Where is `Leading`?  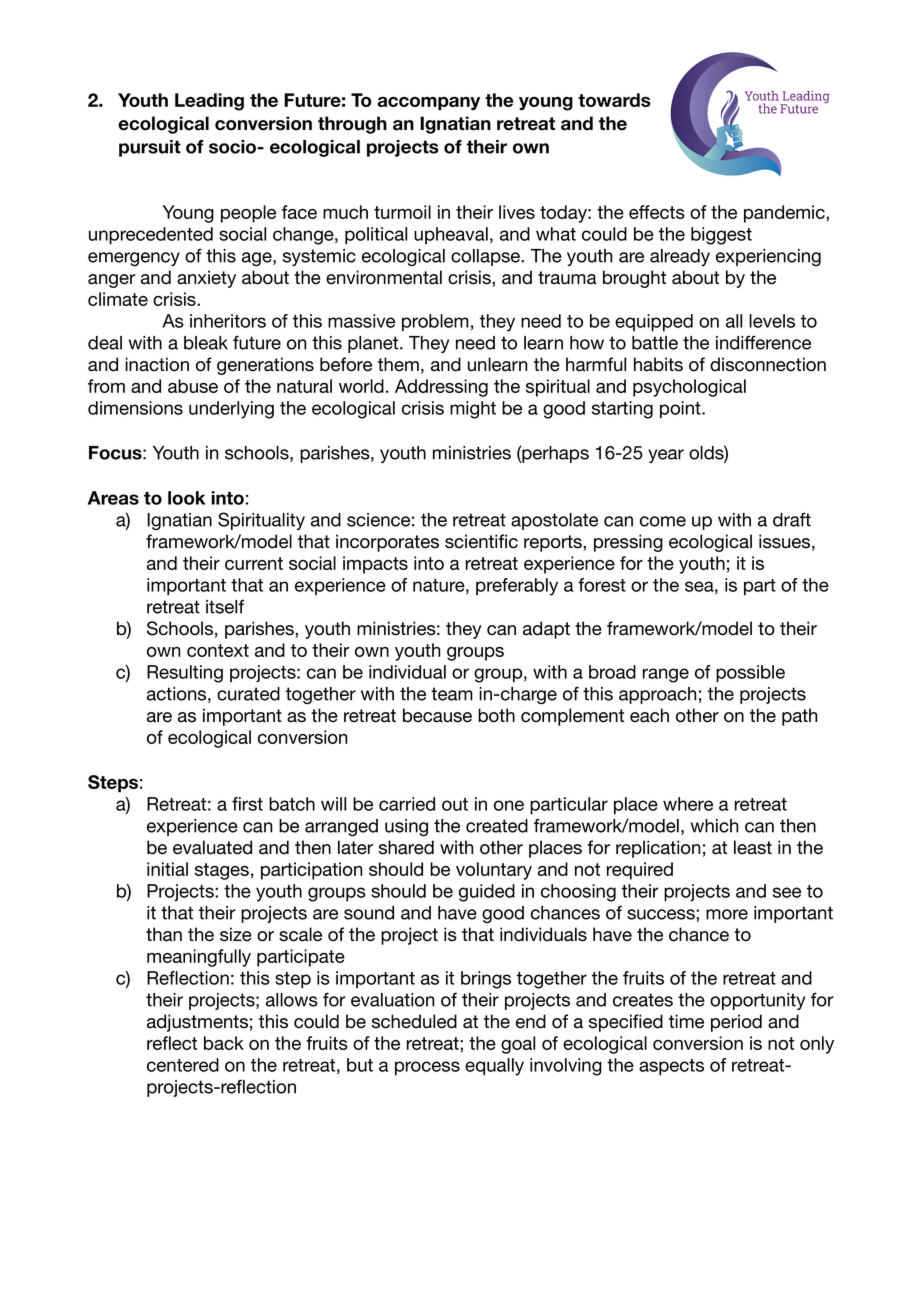 Leading is located at coordinates (209, 102).
